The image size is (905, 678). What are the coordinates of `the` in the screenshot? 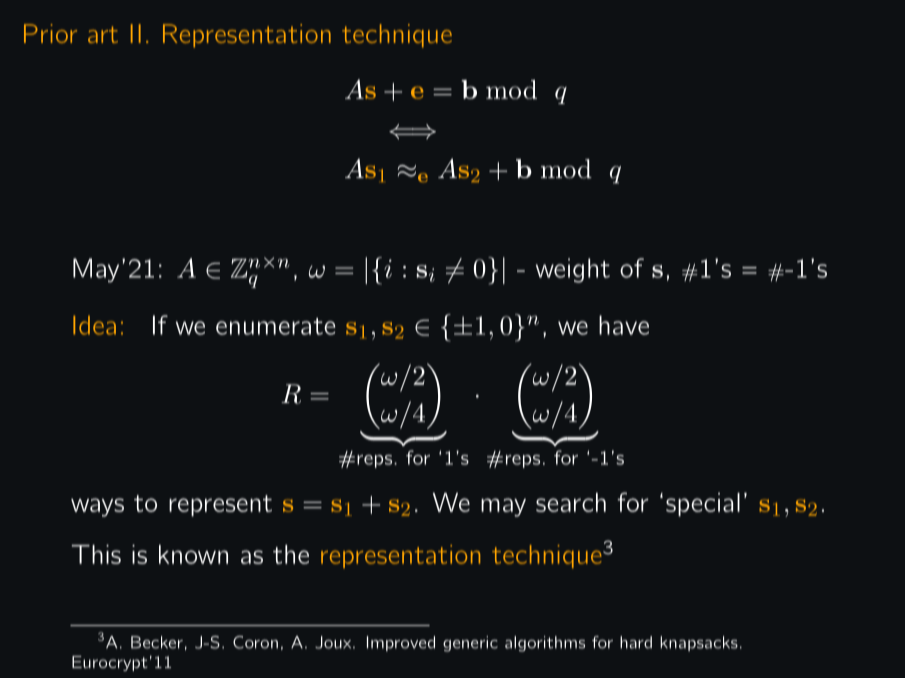 It's located at (291, 554).
